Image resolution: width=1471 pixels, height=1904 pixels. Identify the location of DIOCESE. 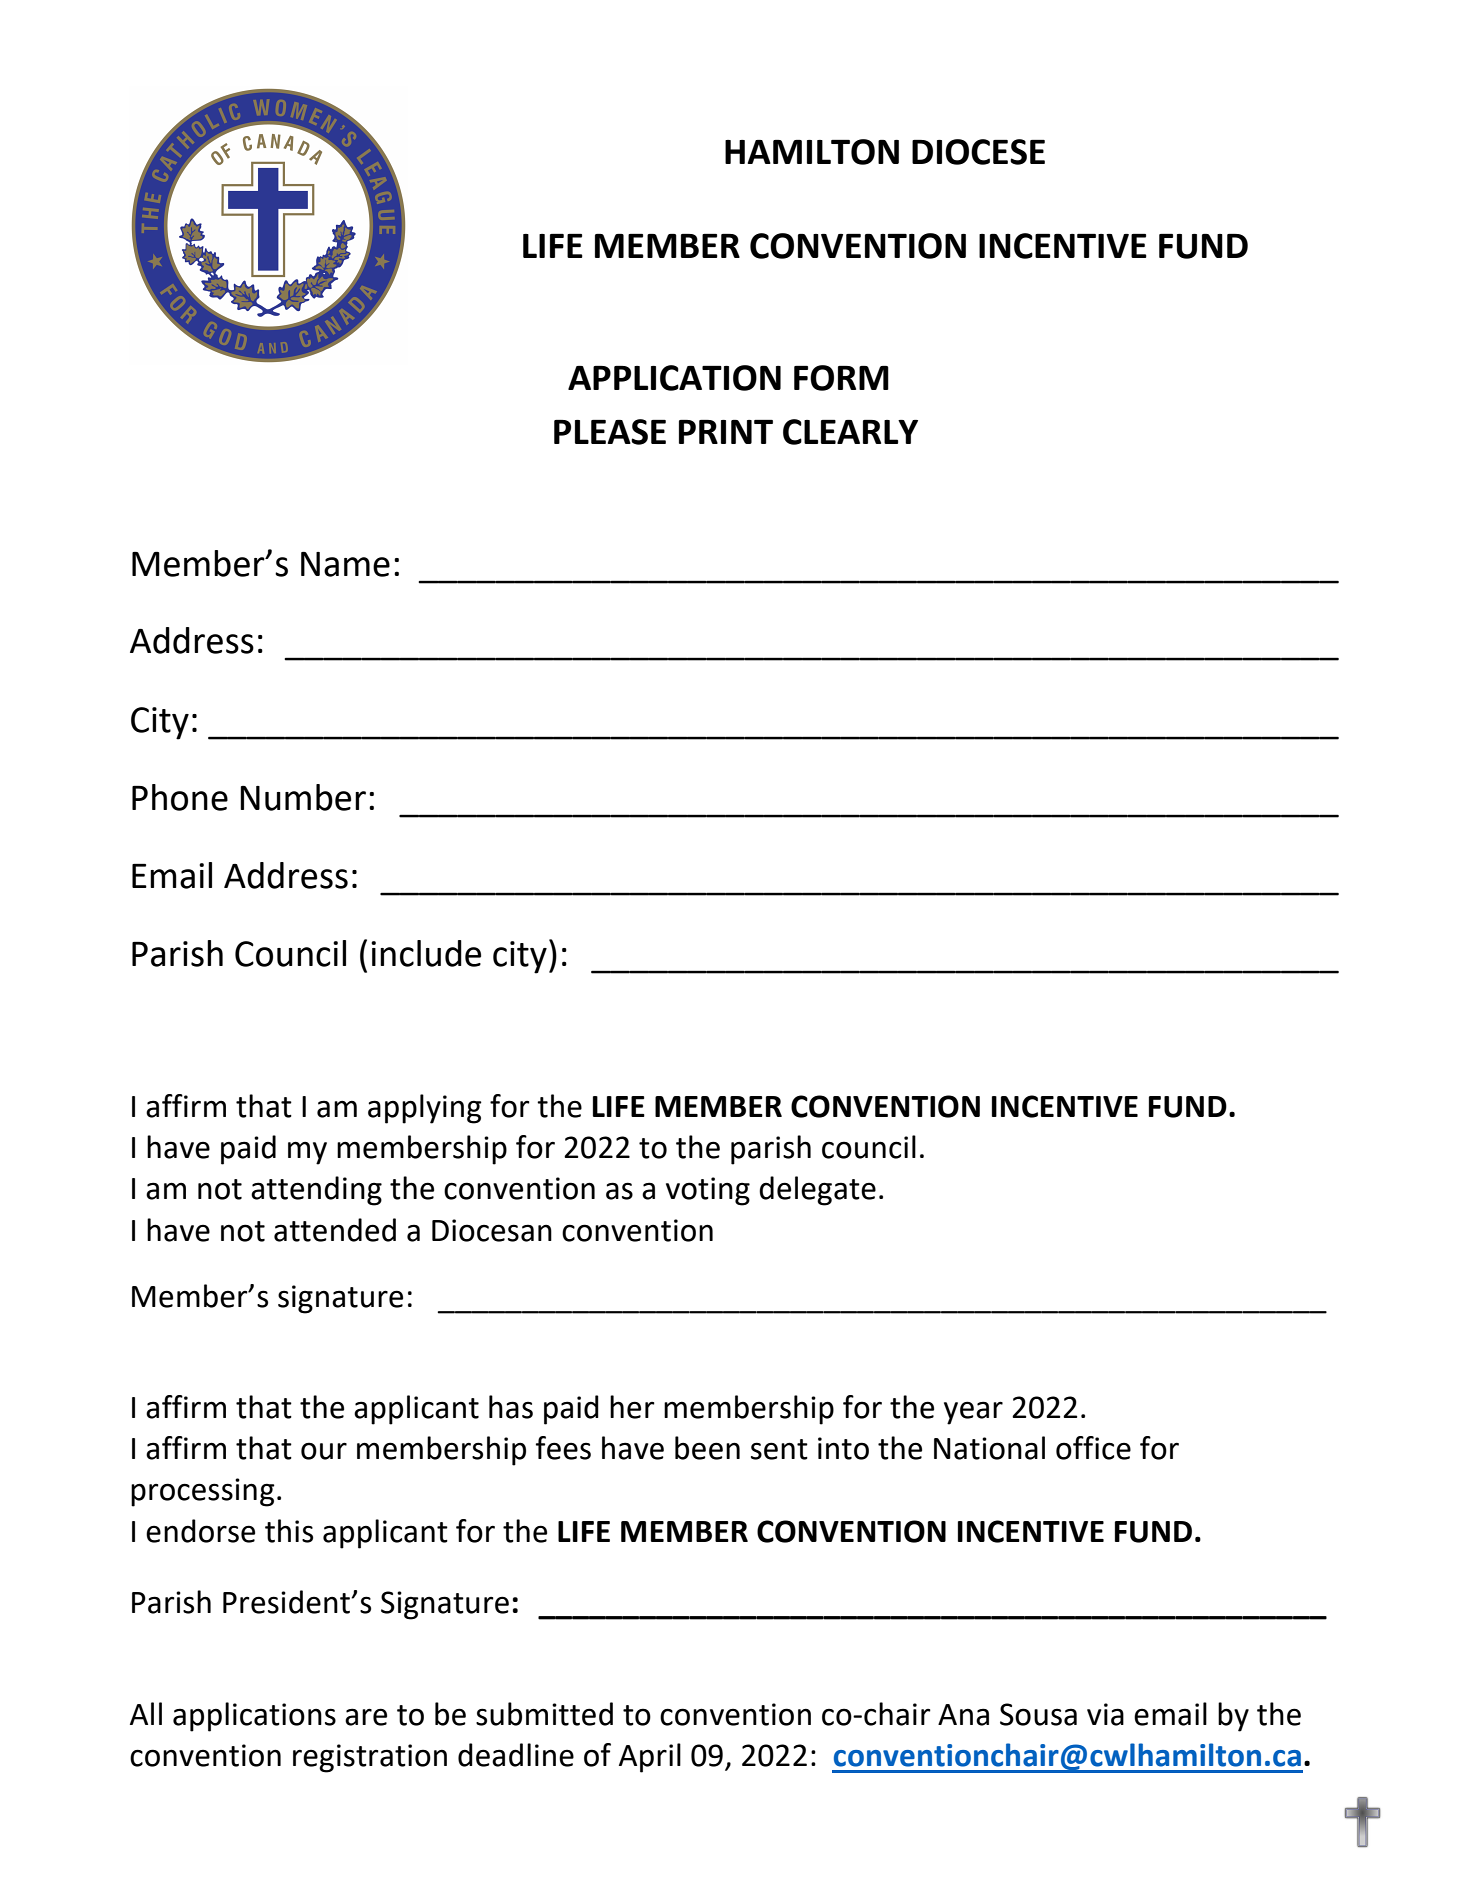
(978, 152).
